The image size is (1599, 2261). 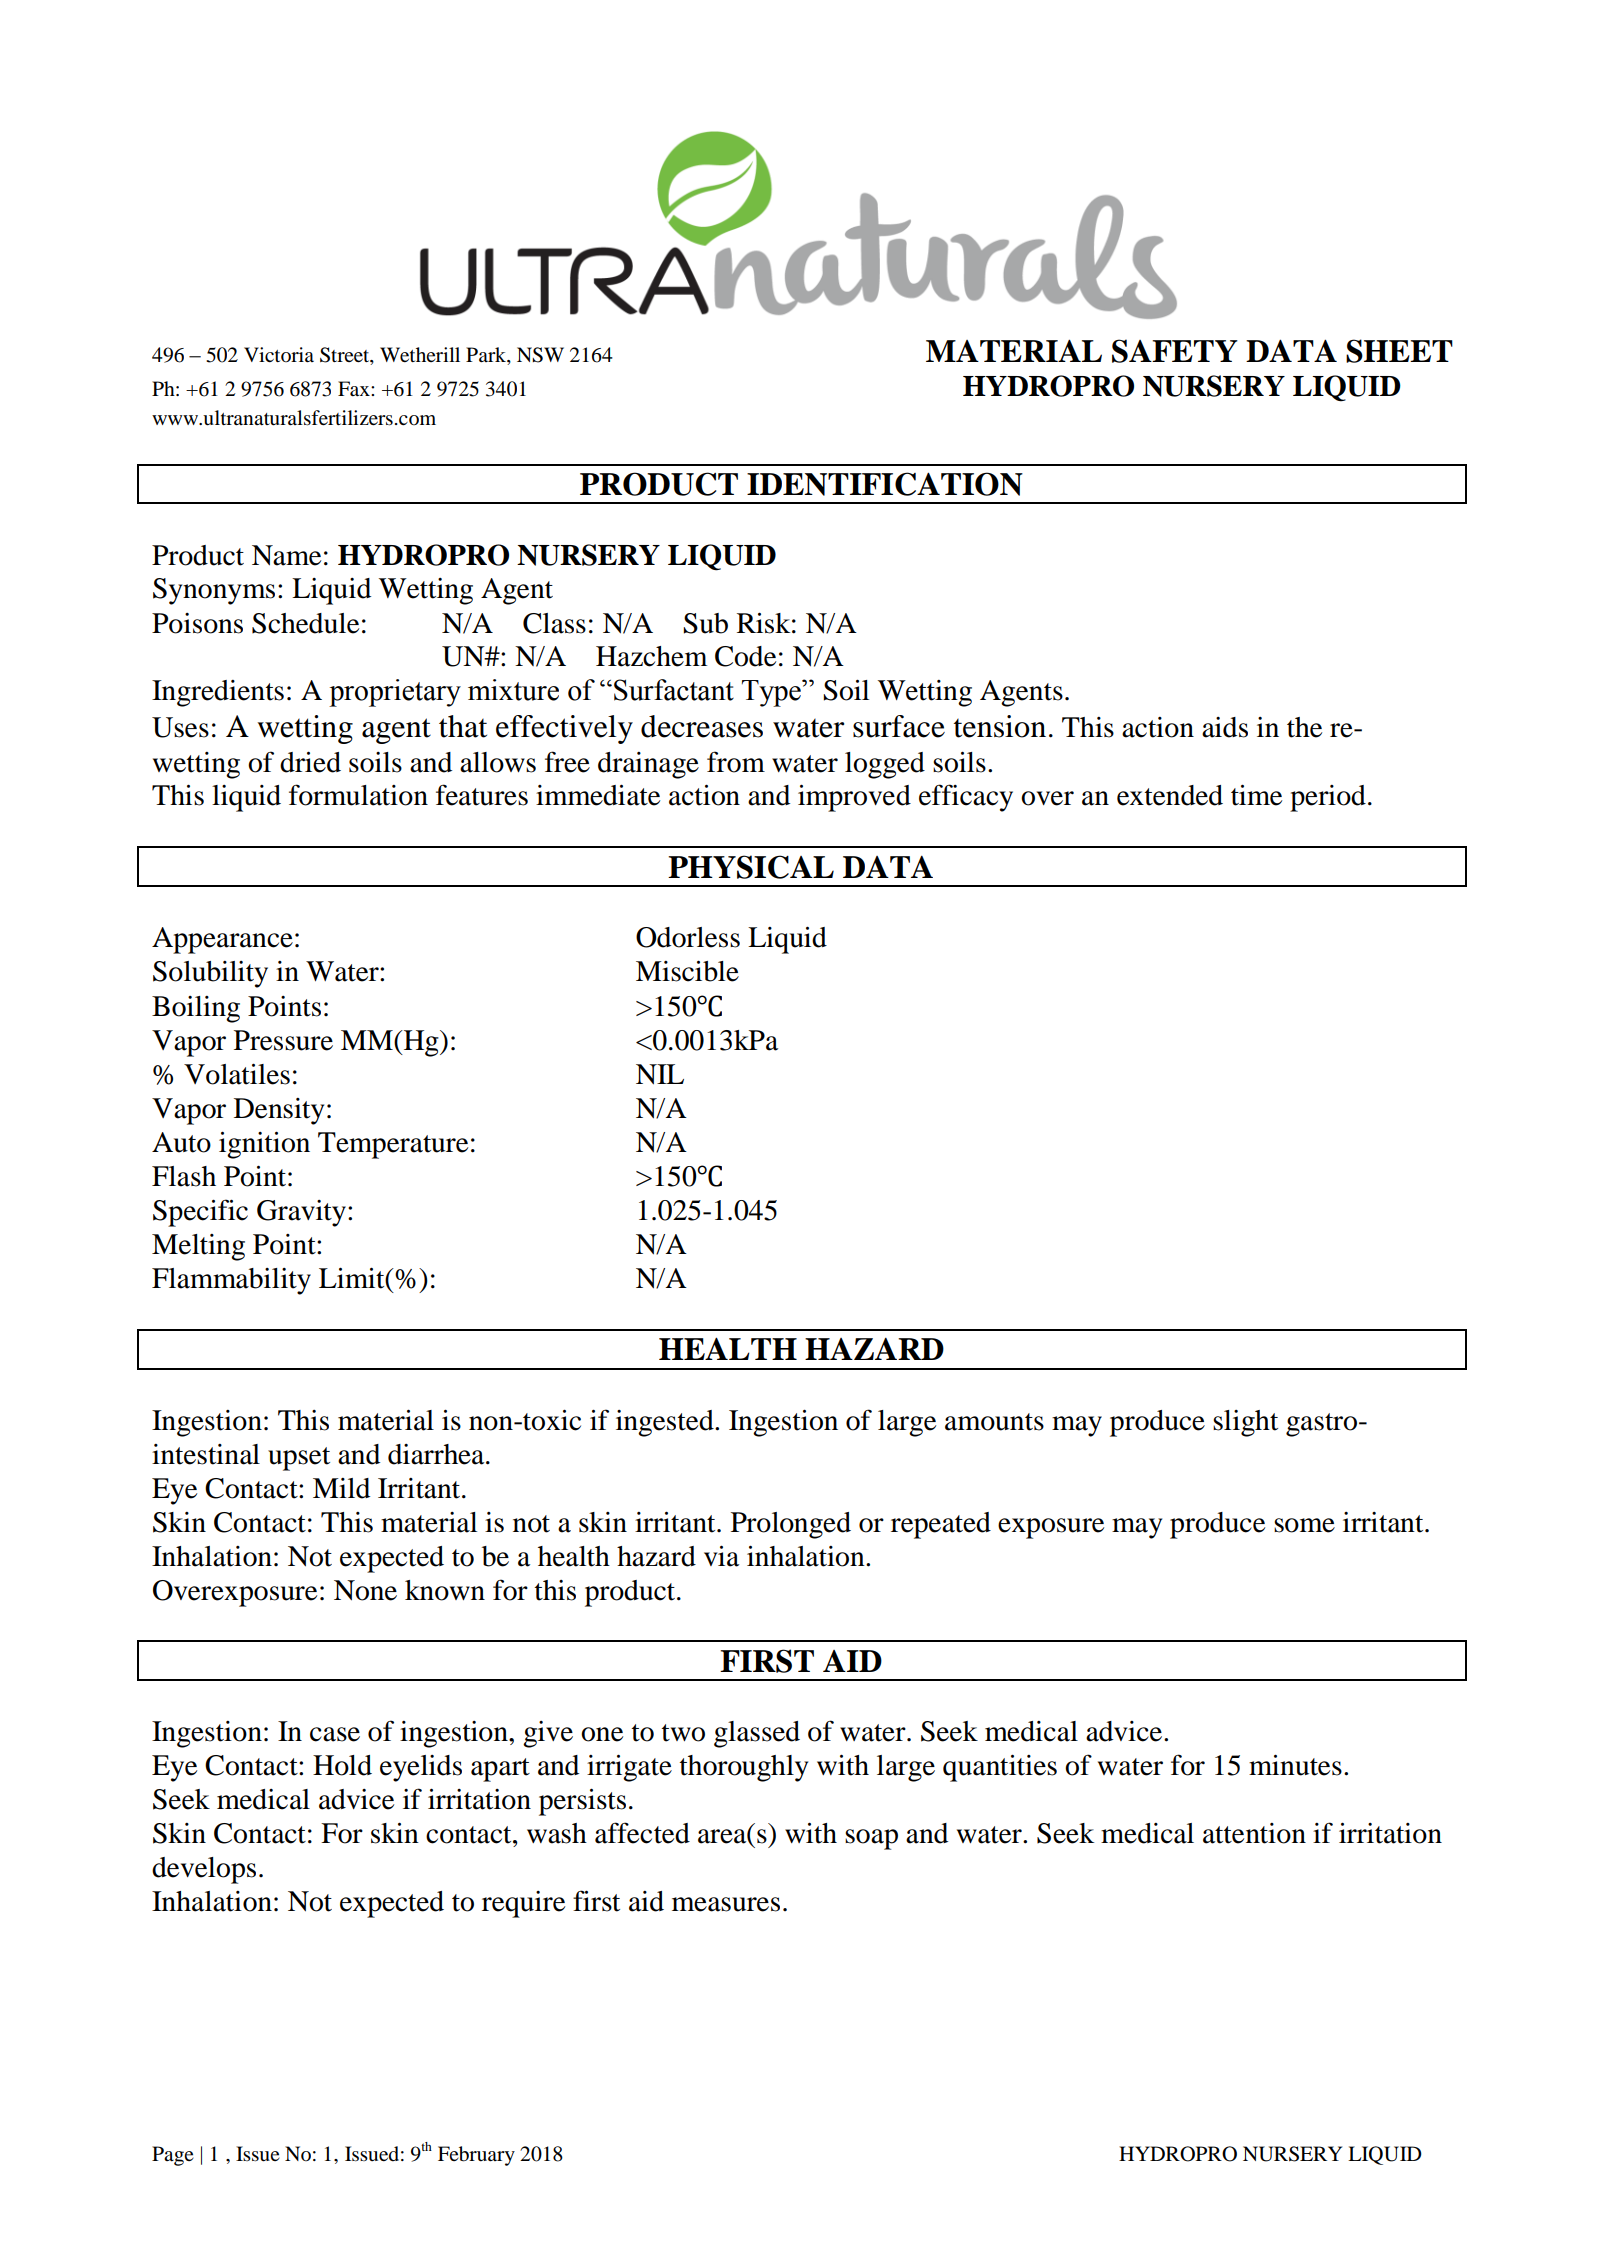 What do you see at coordinates (341, 1488) in the screenshot?
I see `Mild` at bounding box center [341, 1488].
